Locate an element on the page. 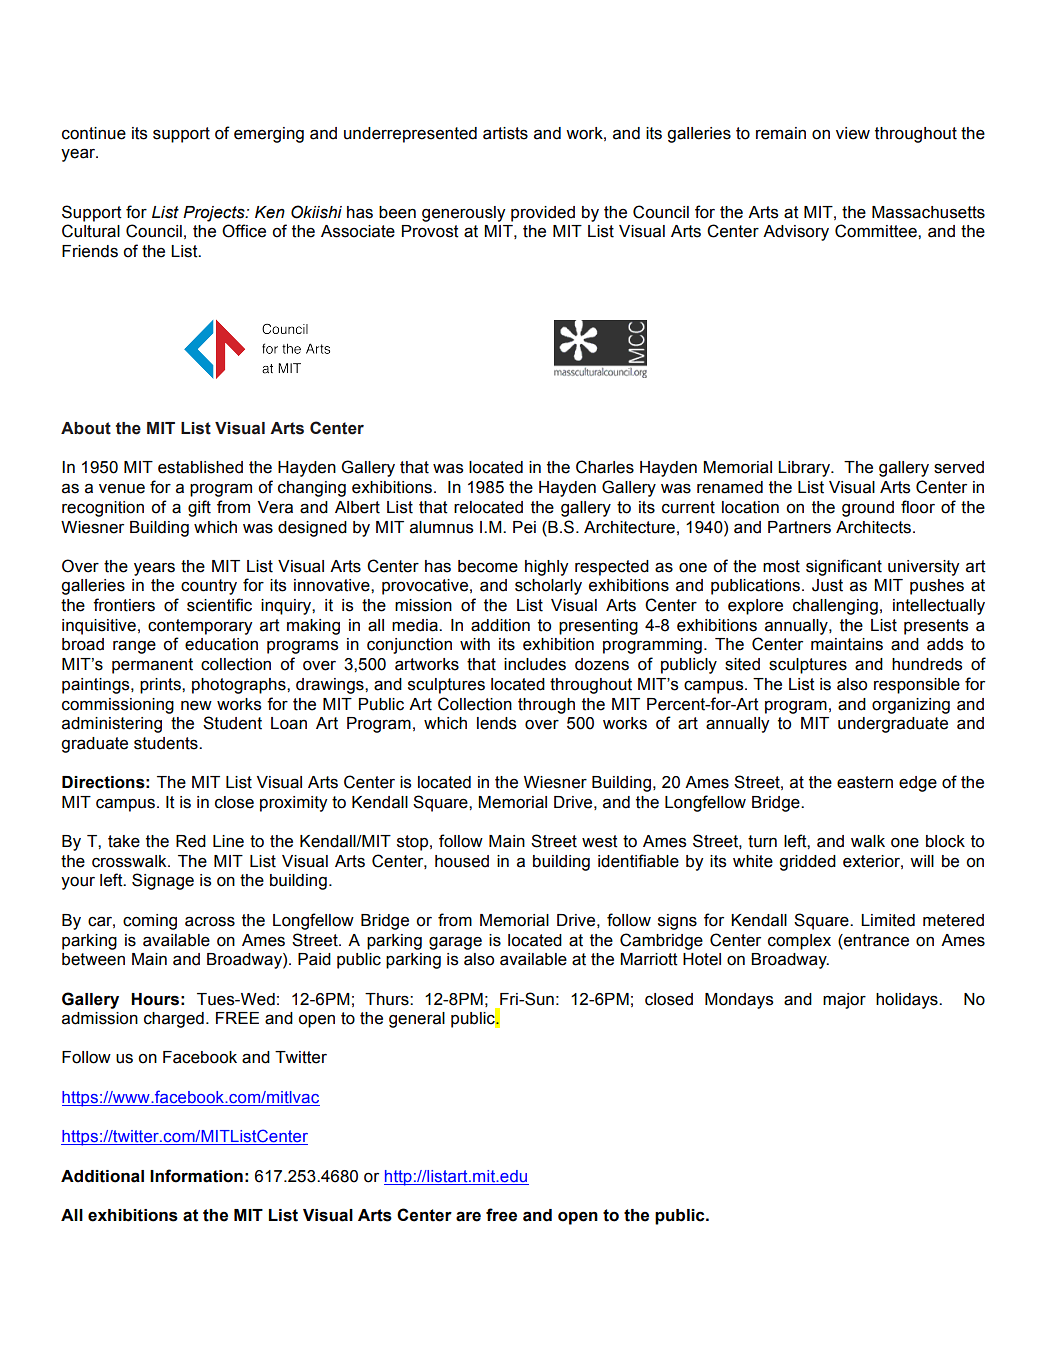 The image size is (1047, 1355). general is located at coordinates (417, 1020).
